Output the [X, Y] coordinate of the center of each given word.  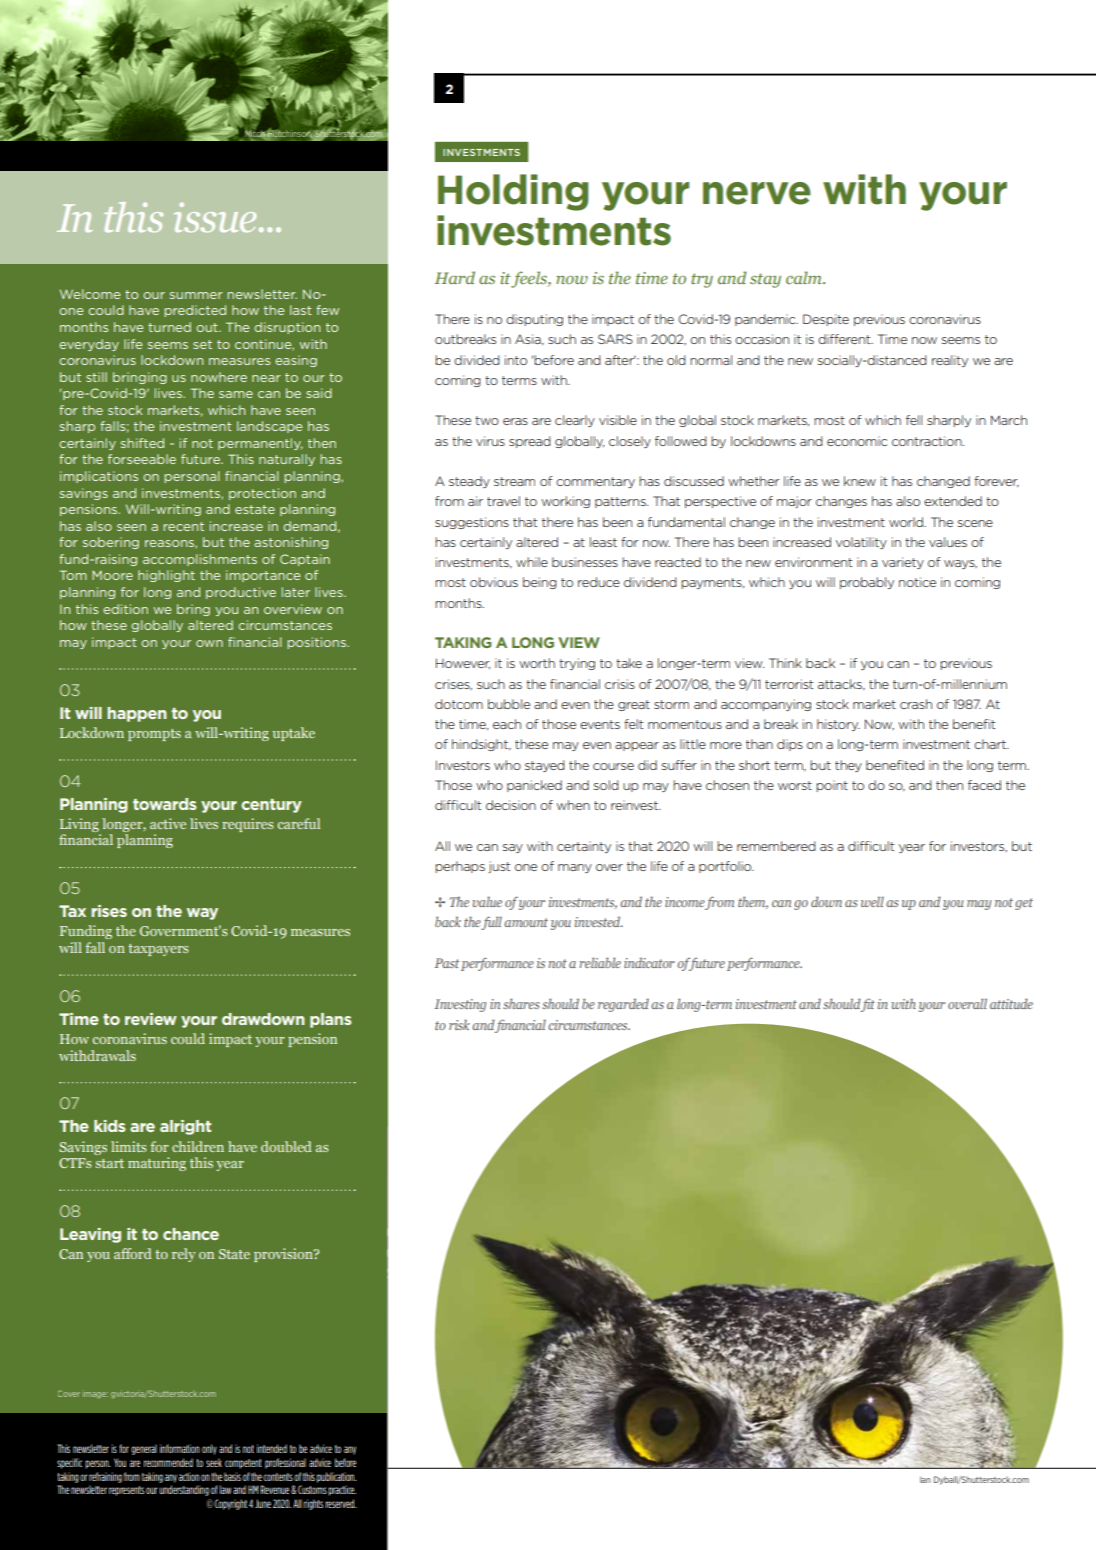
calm [805, 277]
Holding [513, 192]
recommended [168, 1462]
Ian [925, 1480]
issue [215, 217]
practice [342, 1490]
